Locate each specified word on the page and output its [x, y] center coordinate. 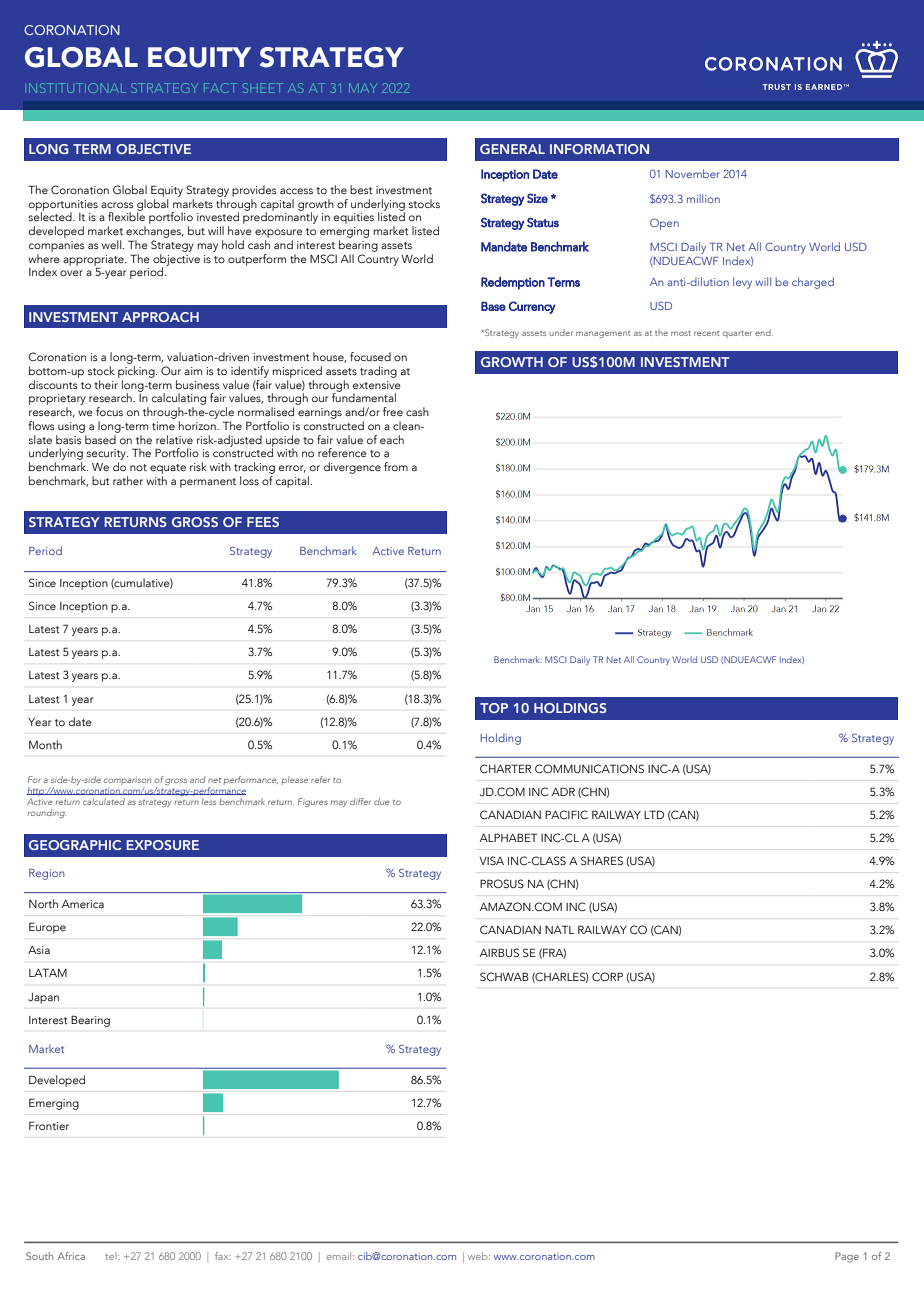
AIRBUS [499, 952]
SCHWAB [504, 976]
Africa [71, 1256]
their [106, 383]
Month [45, 744]
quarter [737, 334]
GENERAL [512, 149]
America [83, 904]
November [692, 173]
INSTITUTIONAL [77, 88]
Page [847, 1257]
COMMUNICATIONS [589, 768]
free [393, 411]
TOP [494, 708]
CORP [607, 976]
